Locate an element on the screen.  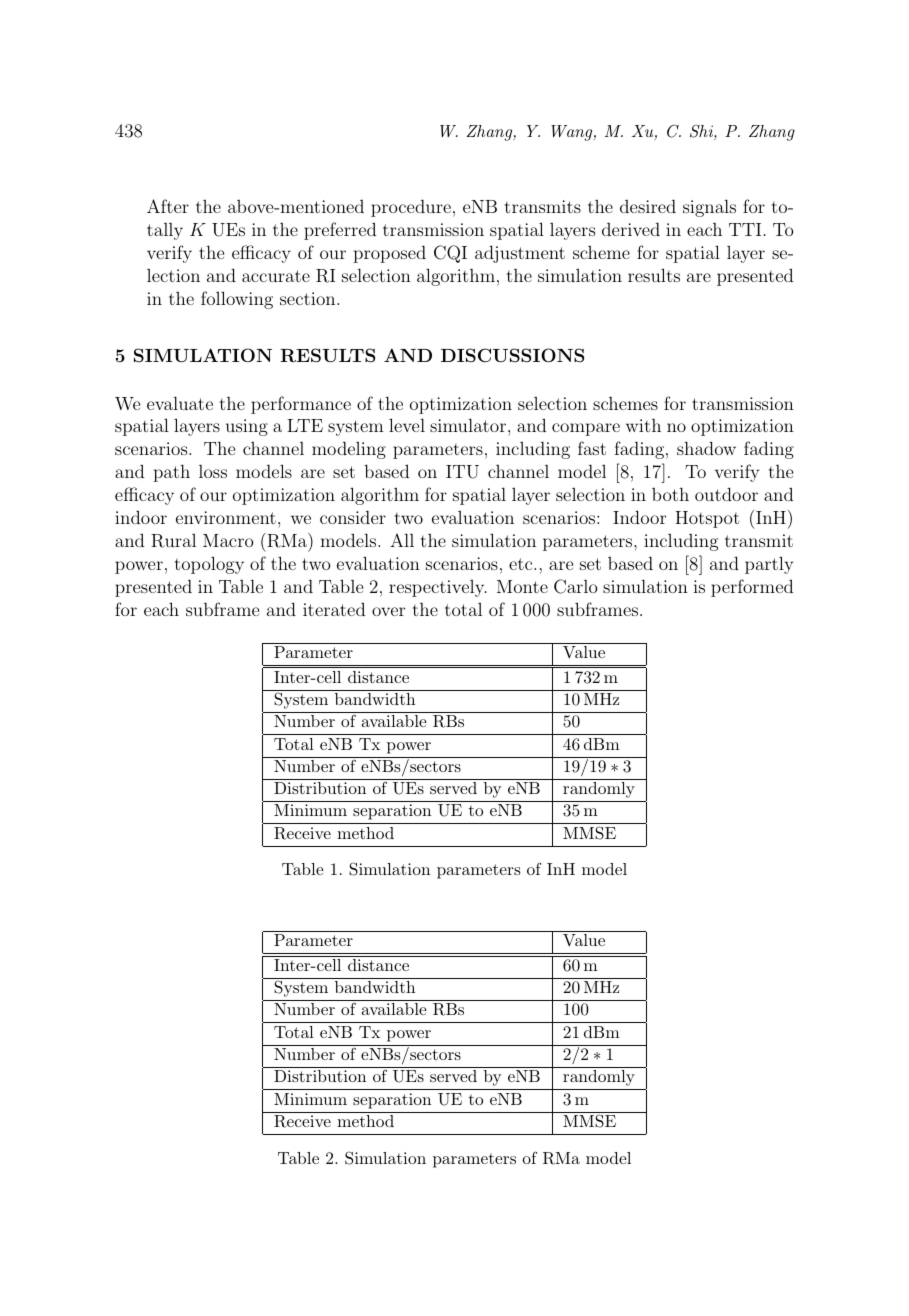
performed is located at coordinates (752, 588).
